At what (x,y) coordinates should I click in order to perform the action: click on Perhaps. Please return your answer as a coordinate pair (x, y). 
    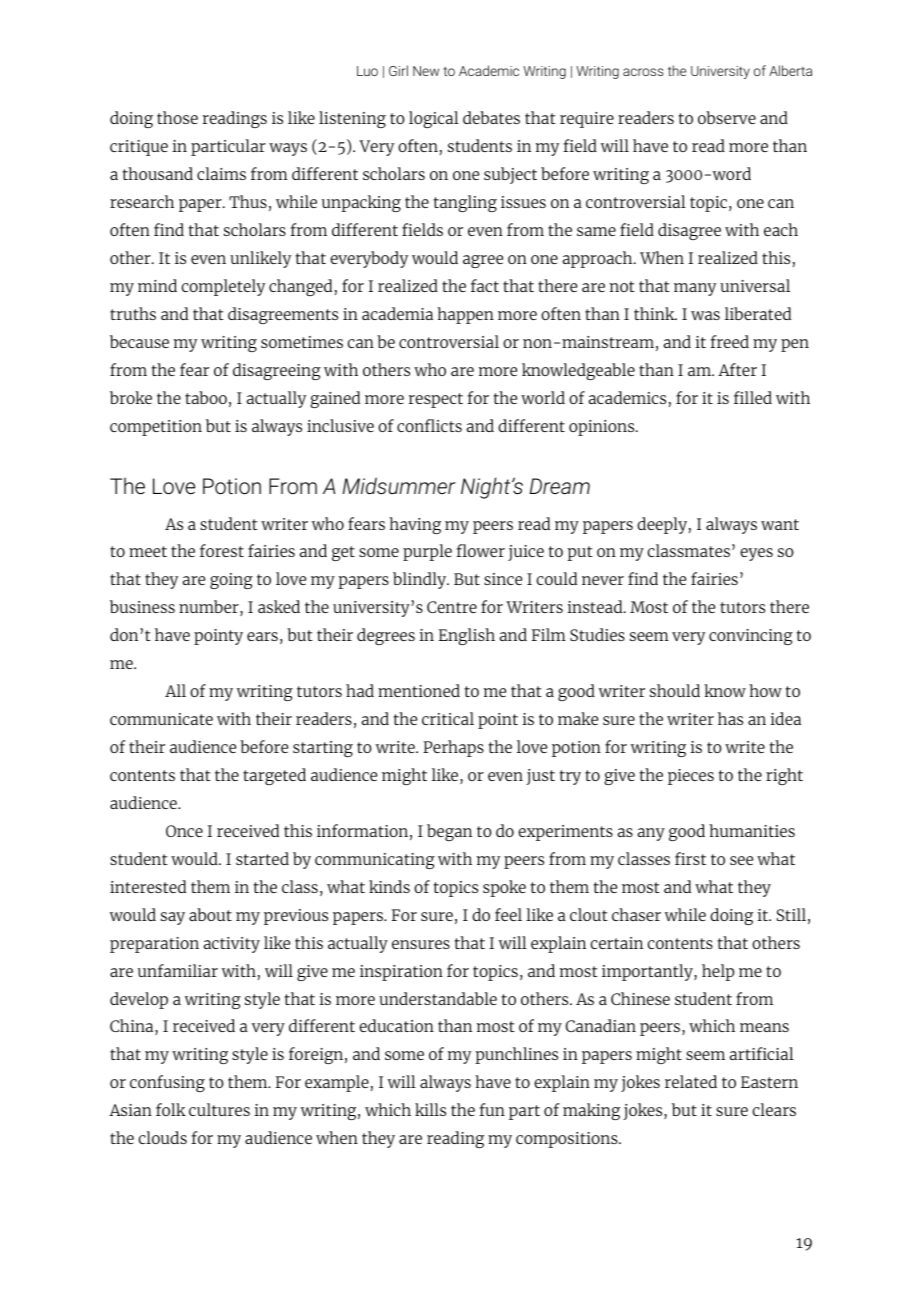
    Looking at the image, I should click on (453, 748).
